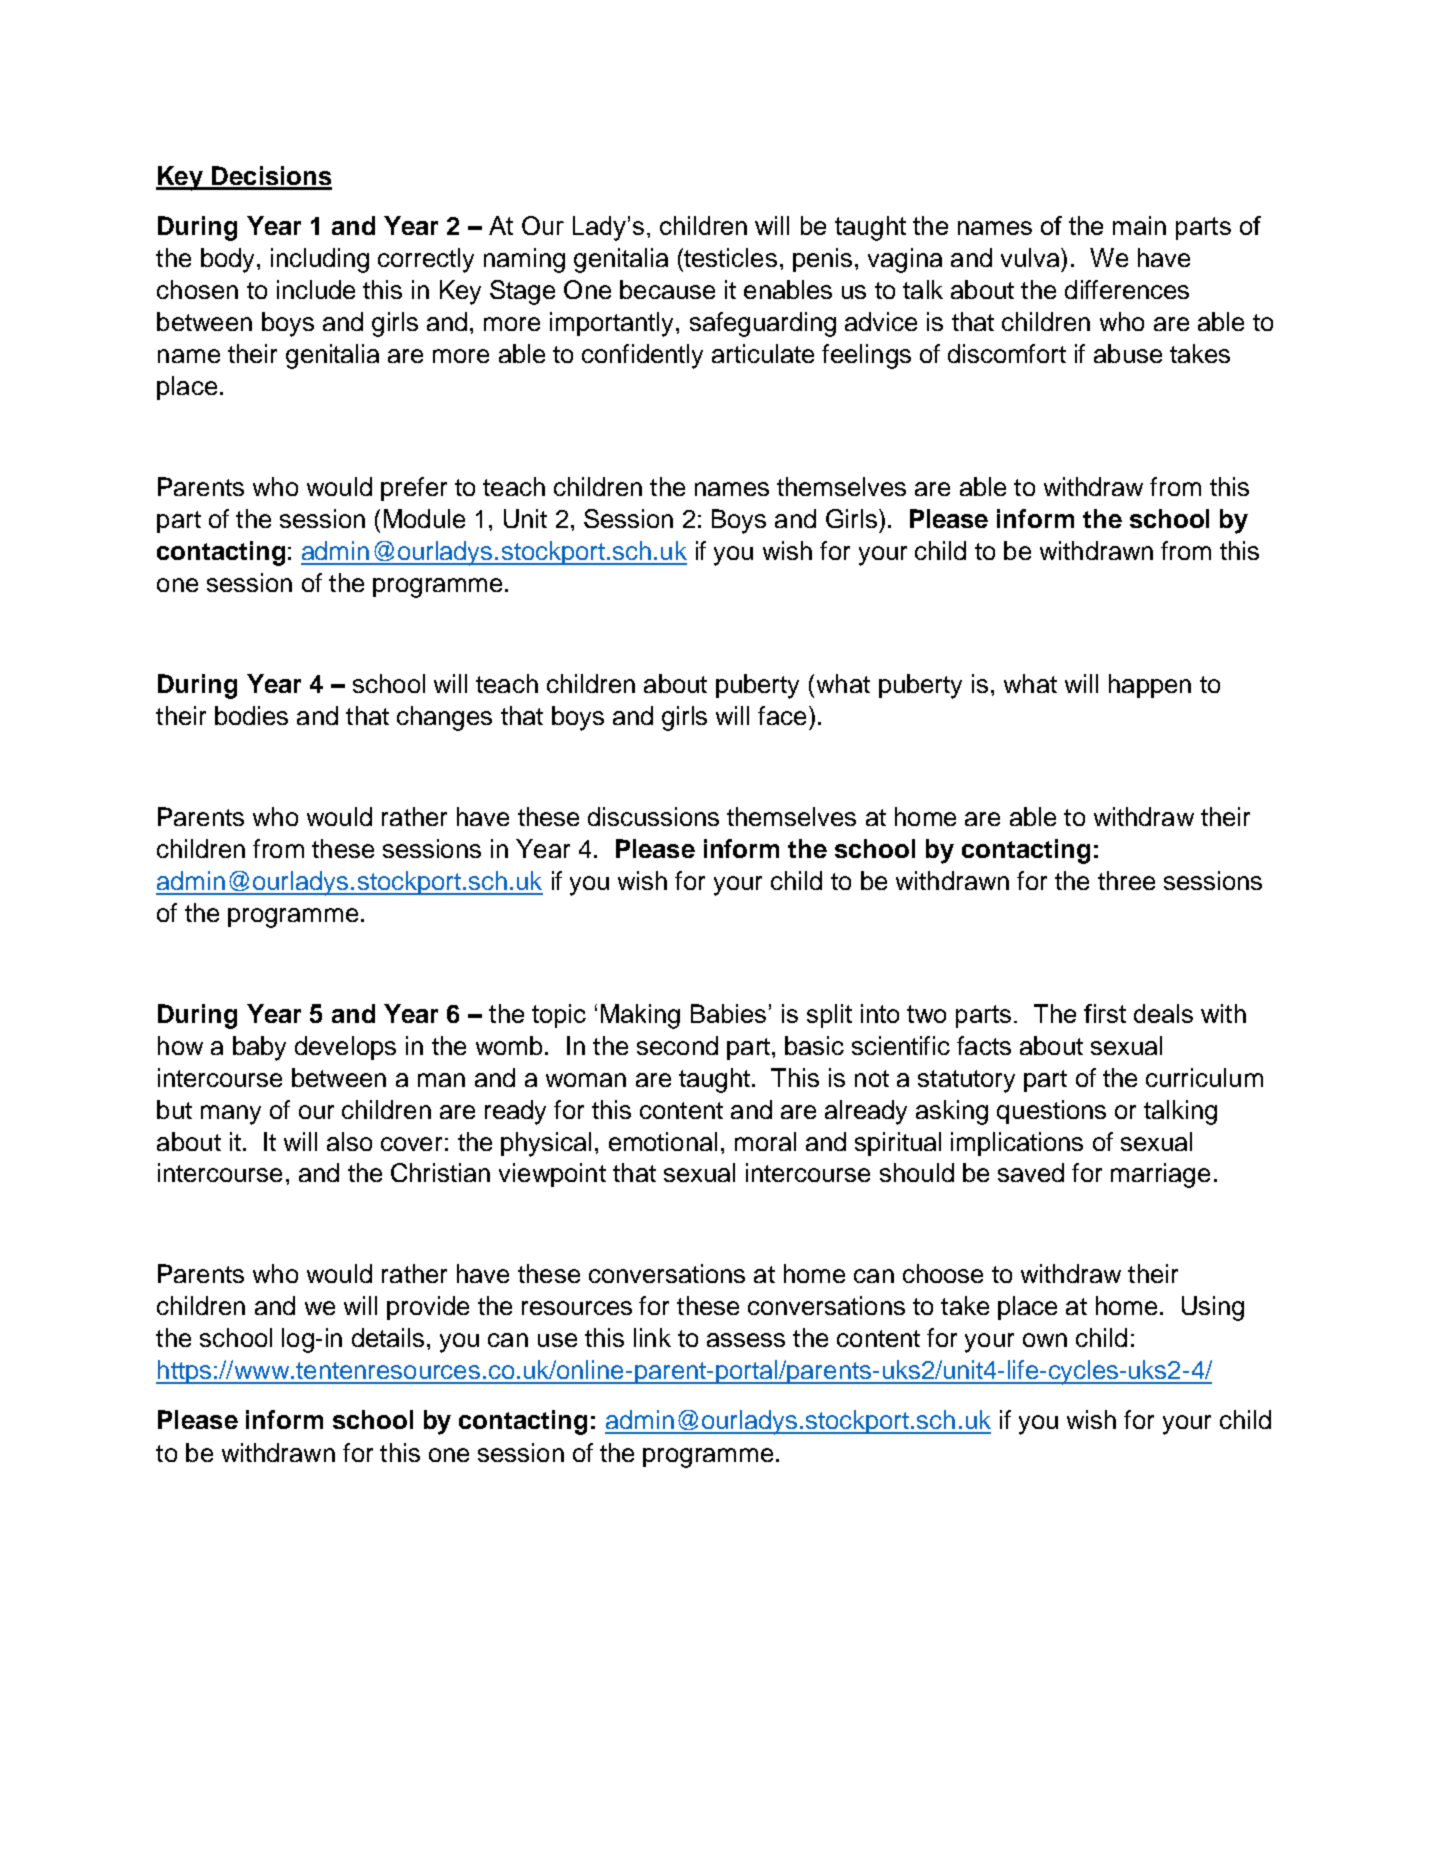  What do you see at coordinates (653, 816) in the page?
I see `discussions` at bounding box center [653, 816].
